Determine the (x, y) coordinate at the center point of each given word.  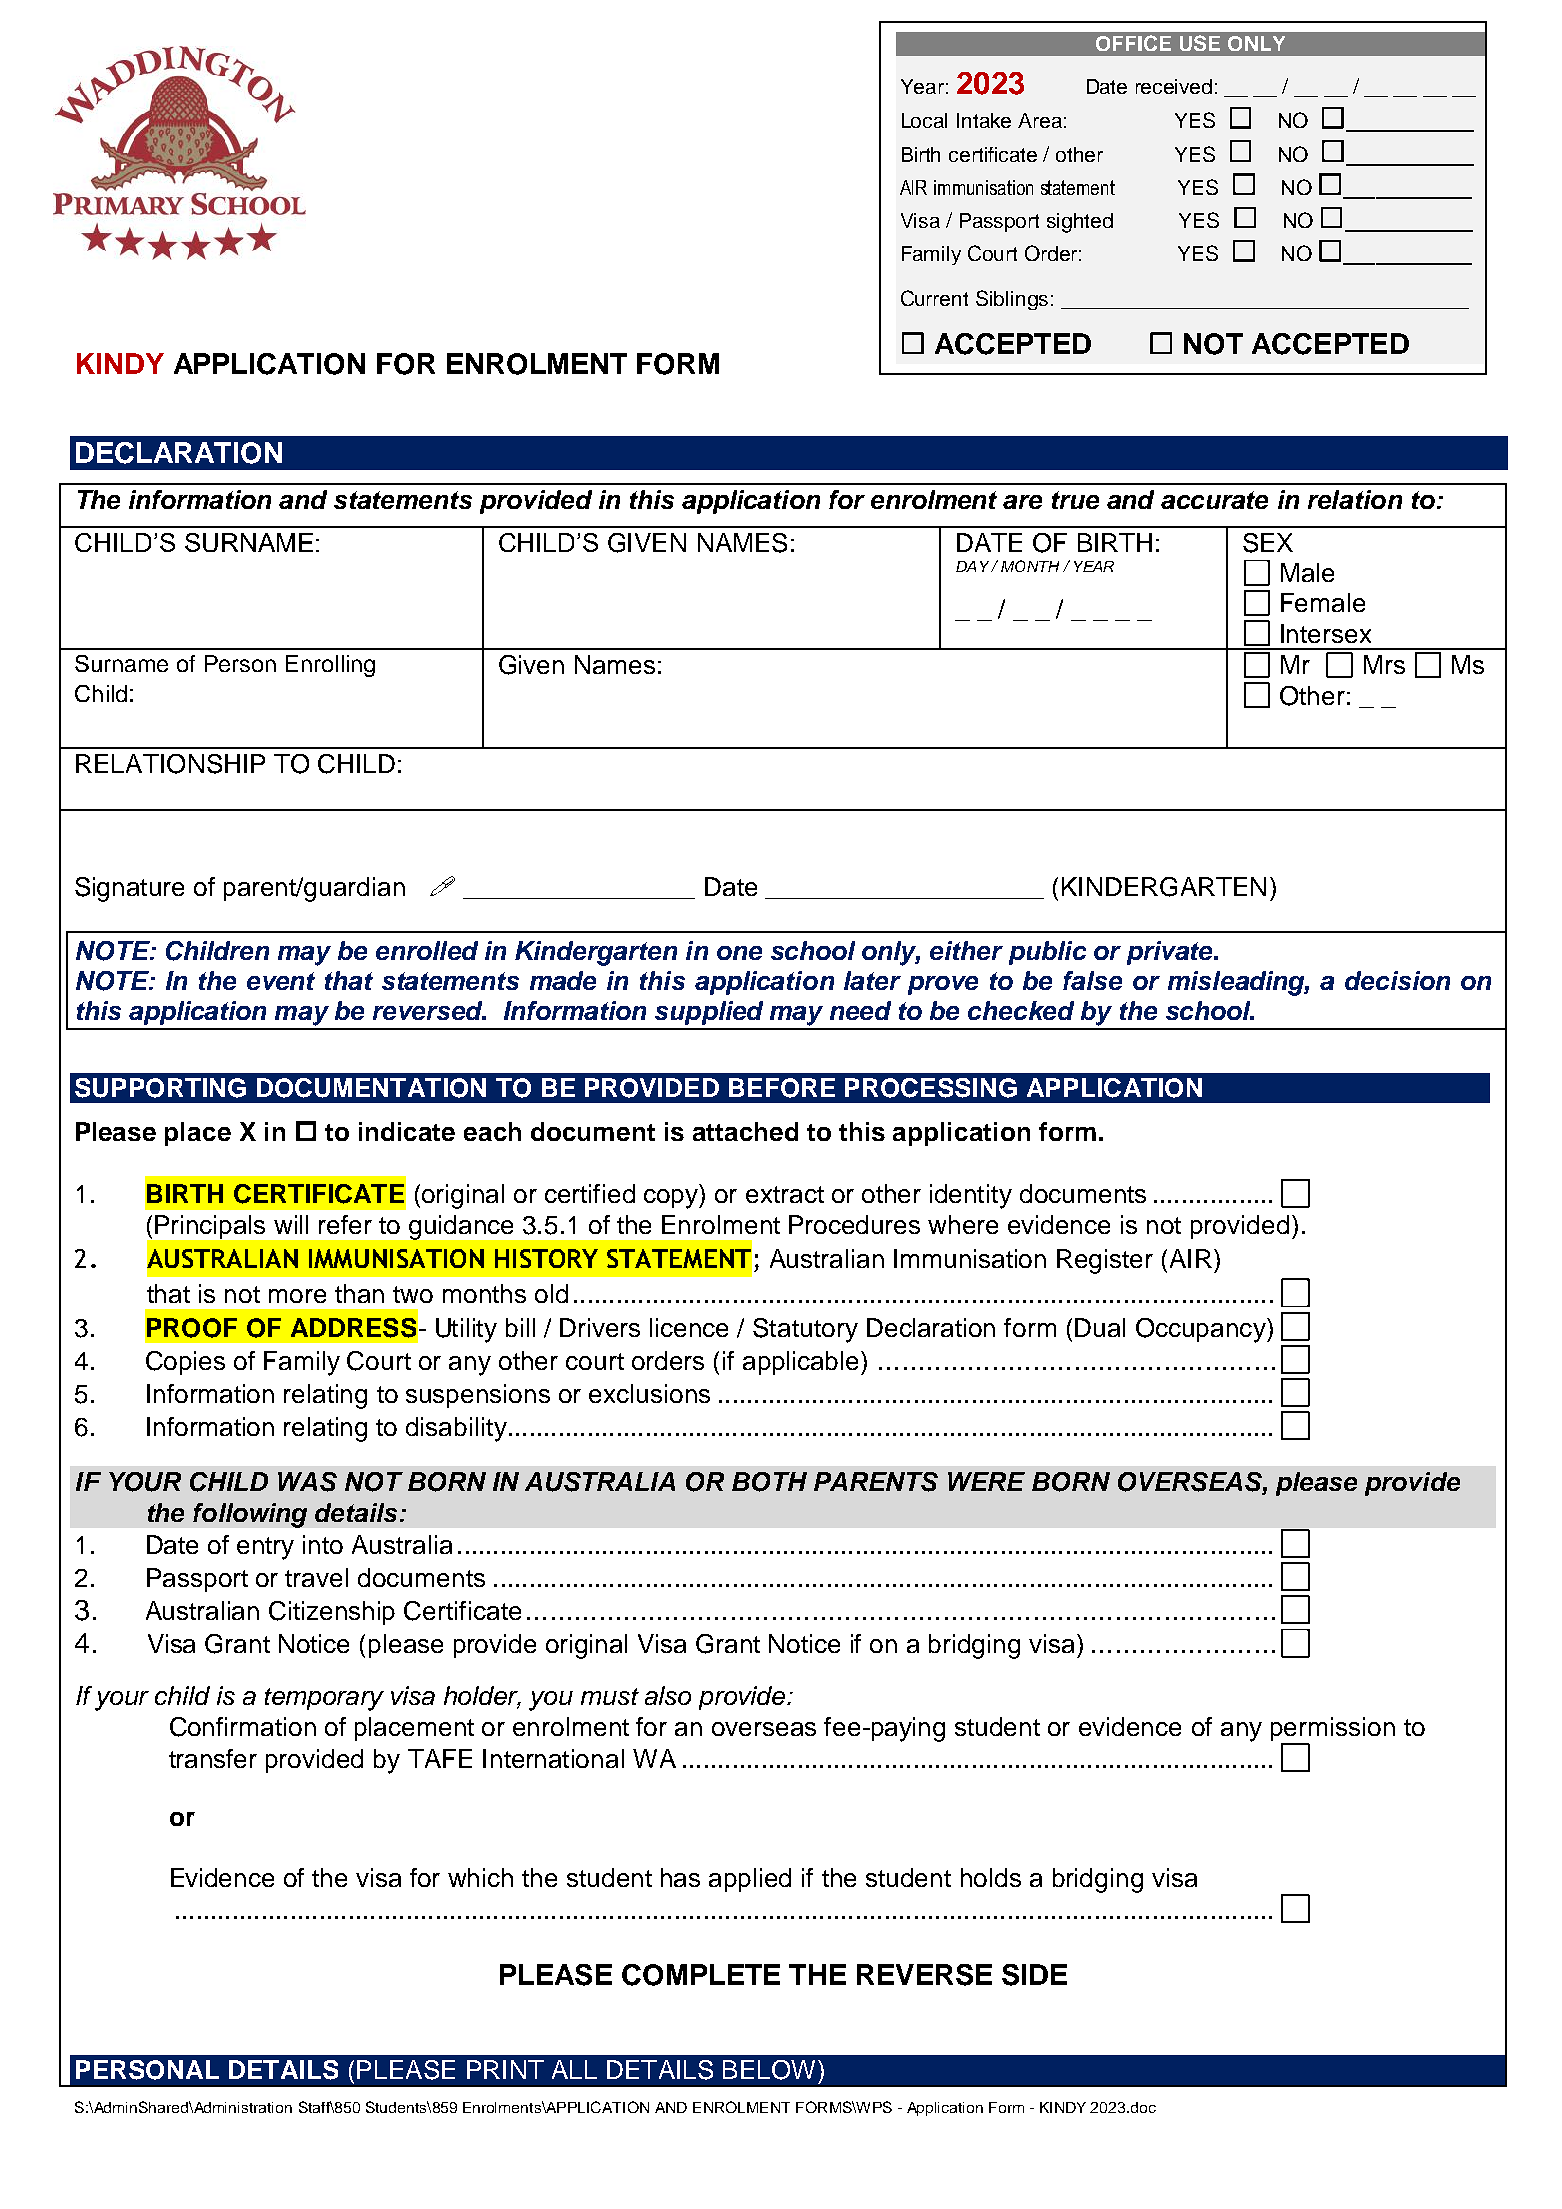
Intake (984, 120)
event (281, 981)
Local (924, 120)
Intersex (1326, 633)
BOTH (769, 1482)
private (1171, 953)
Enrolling (330, 666)
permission (1333, 1730)
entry (265, 1548)
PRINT (505, 2069)
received (1174, 86)
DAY (974, 566)
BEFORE (782, 1088)
